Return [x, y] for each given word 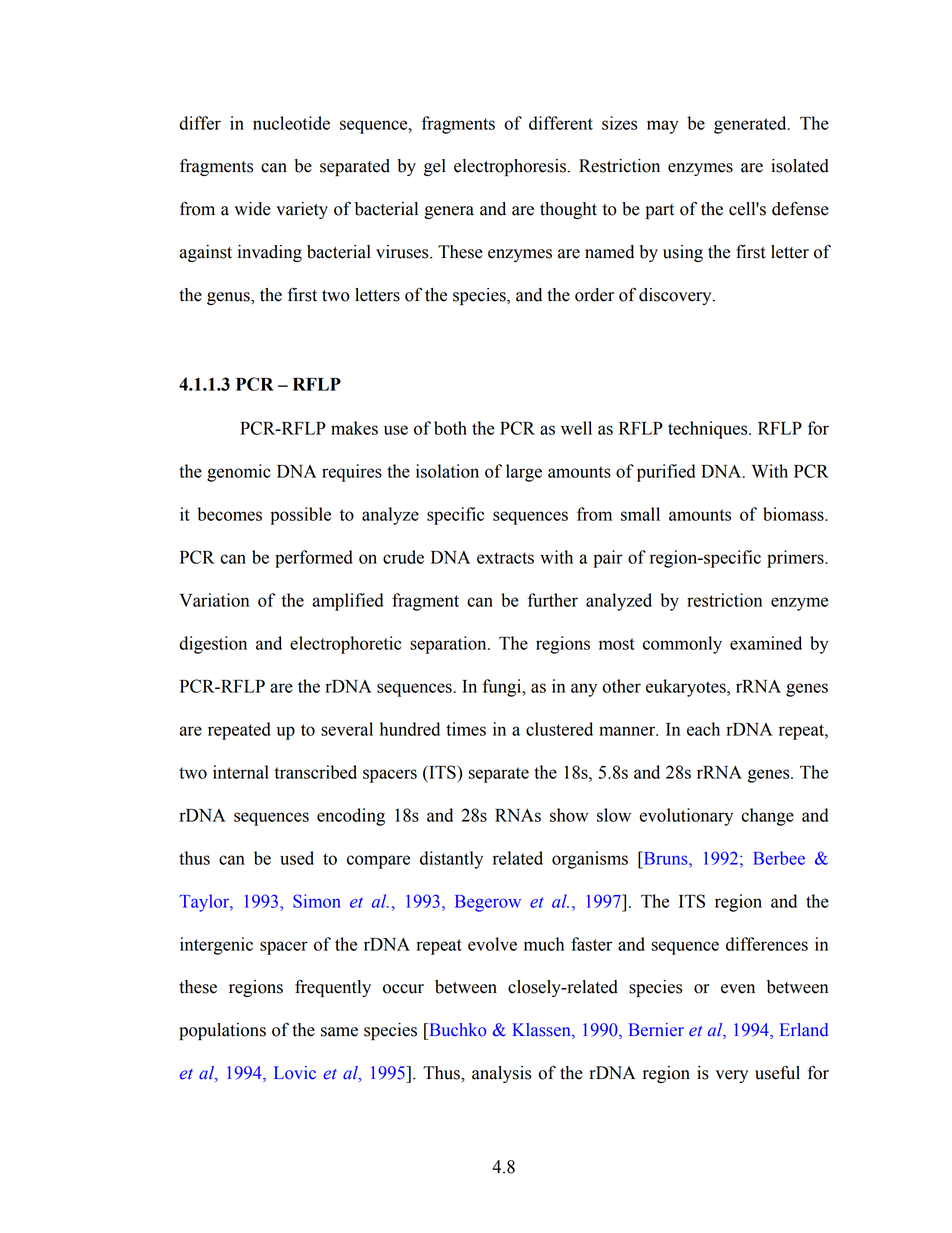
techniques [709, 430]
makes [354, 428]
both [450, 428]
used [297, 858]
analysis [501, 1074]
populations [222, 1031]
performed [314, 559]
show [569, 815]
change [767, 817]
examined [766, 643]
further [553, 600]
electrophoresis [510, 167]
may [663, 127]
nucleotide [291, 123]
